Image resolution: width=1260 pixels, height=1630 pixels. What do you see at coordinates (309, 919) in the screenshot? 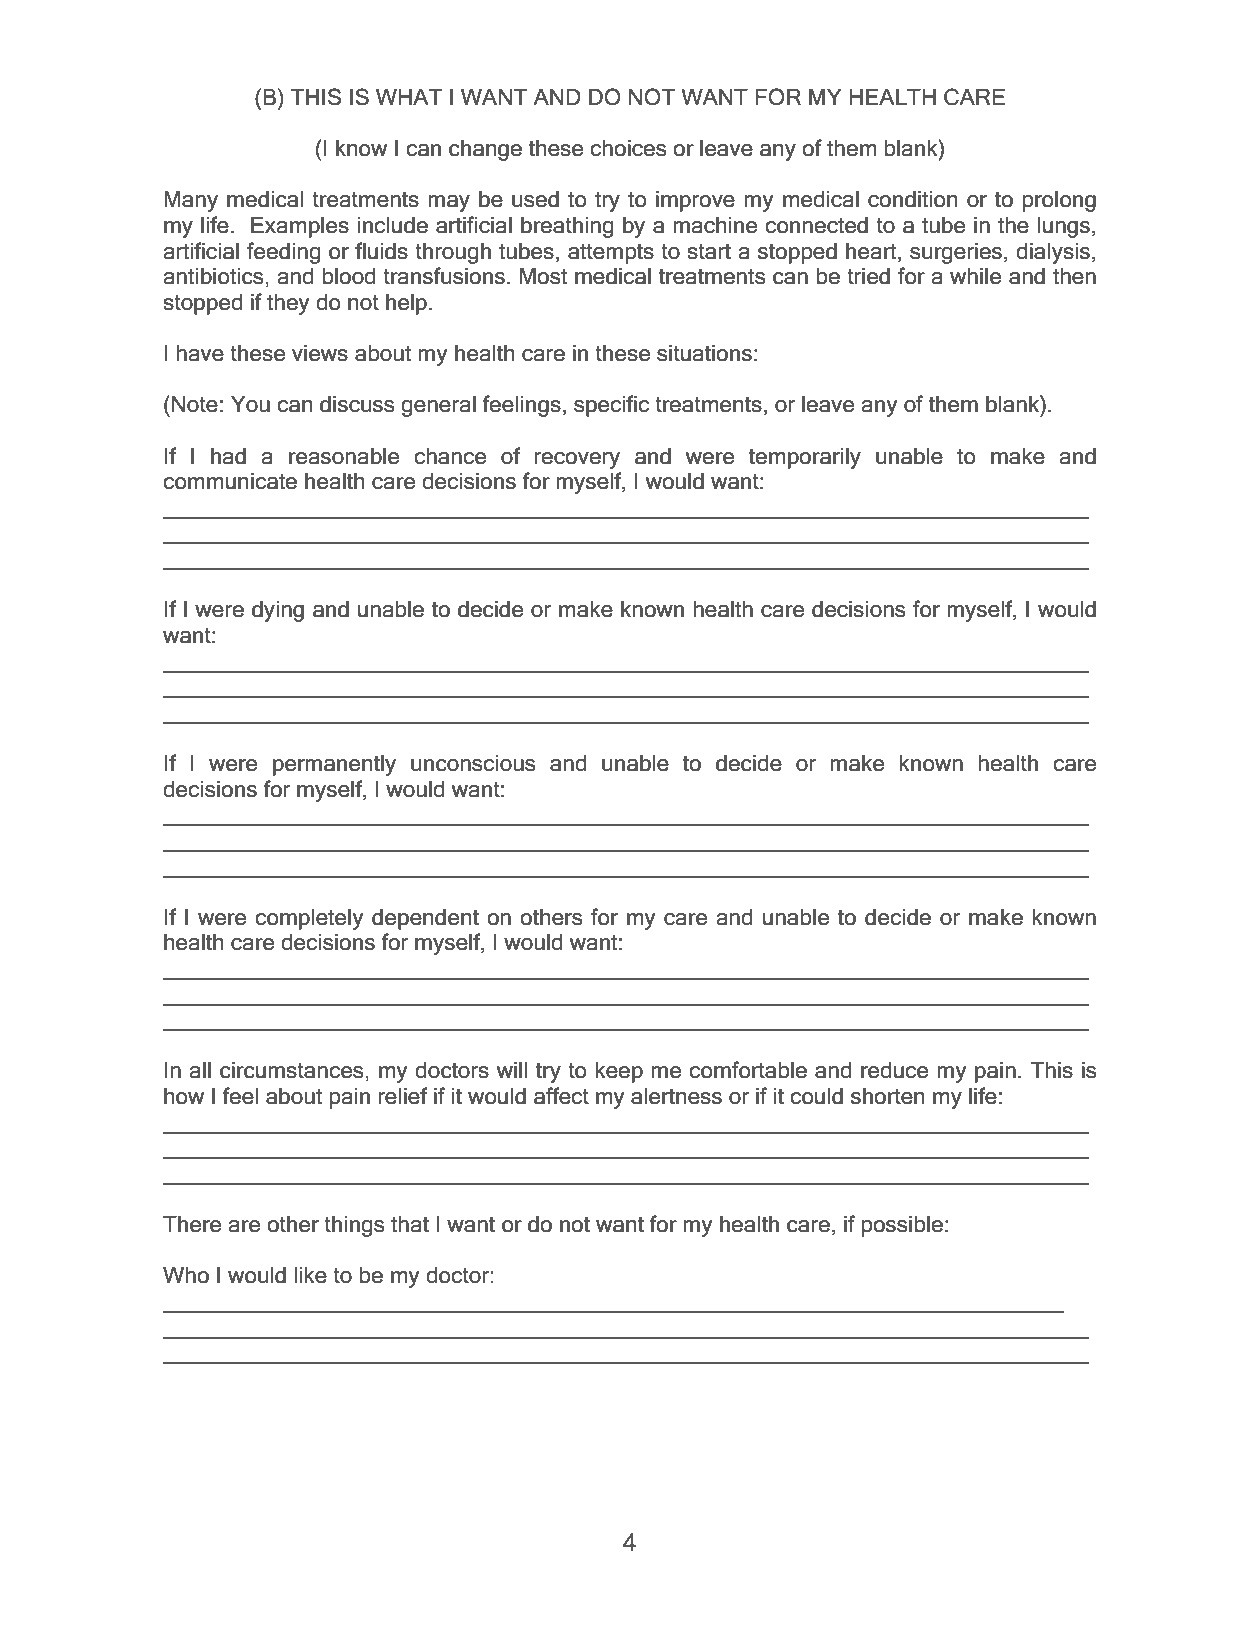
I see `completely` at bounding box center [309, 919].
